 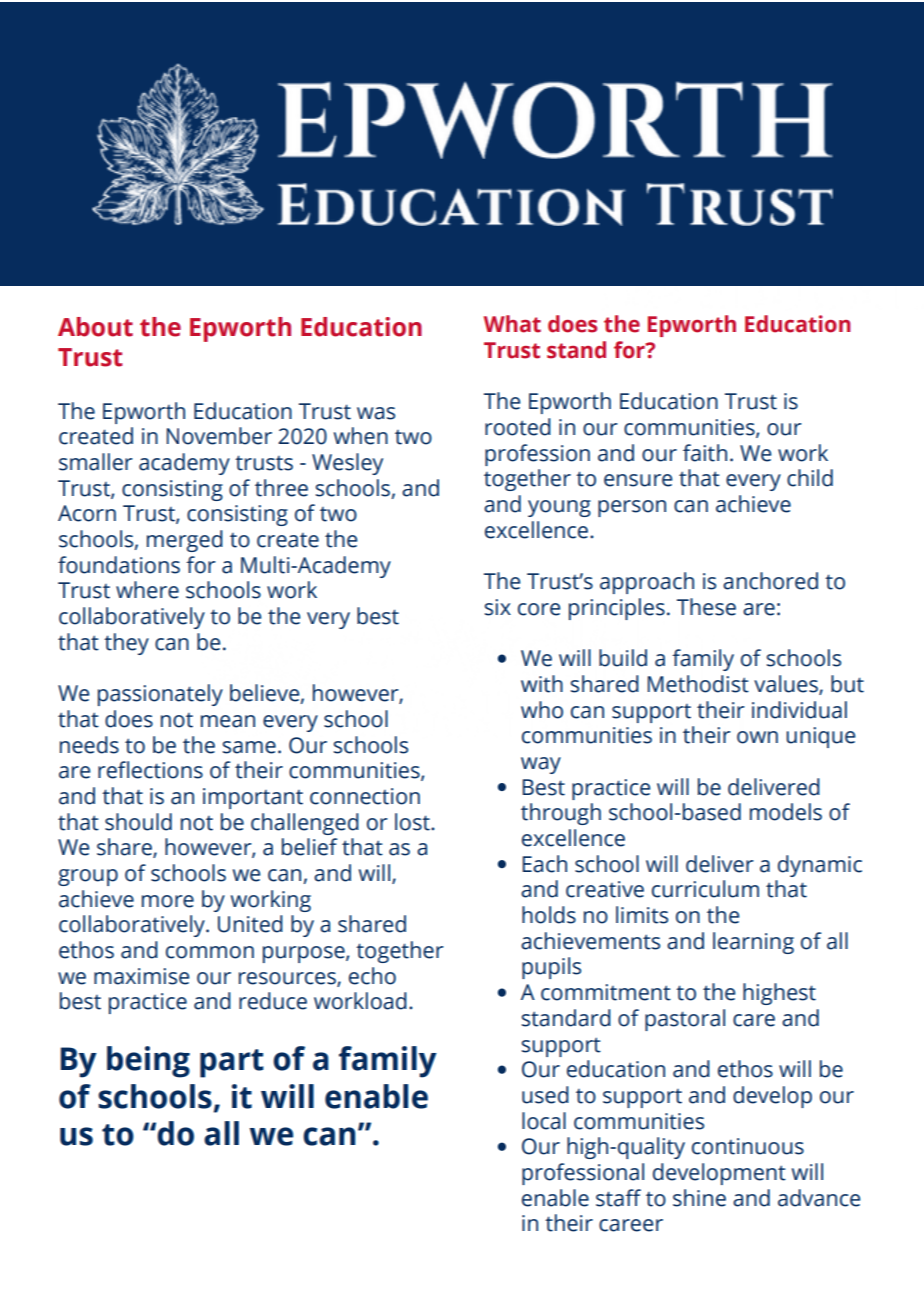 What do you see at coordinates (757, 737) in the screenshot?
I see `own` at bounding box center [757, 737].
